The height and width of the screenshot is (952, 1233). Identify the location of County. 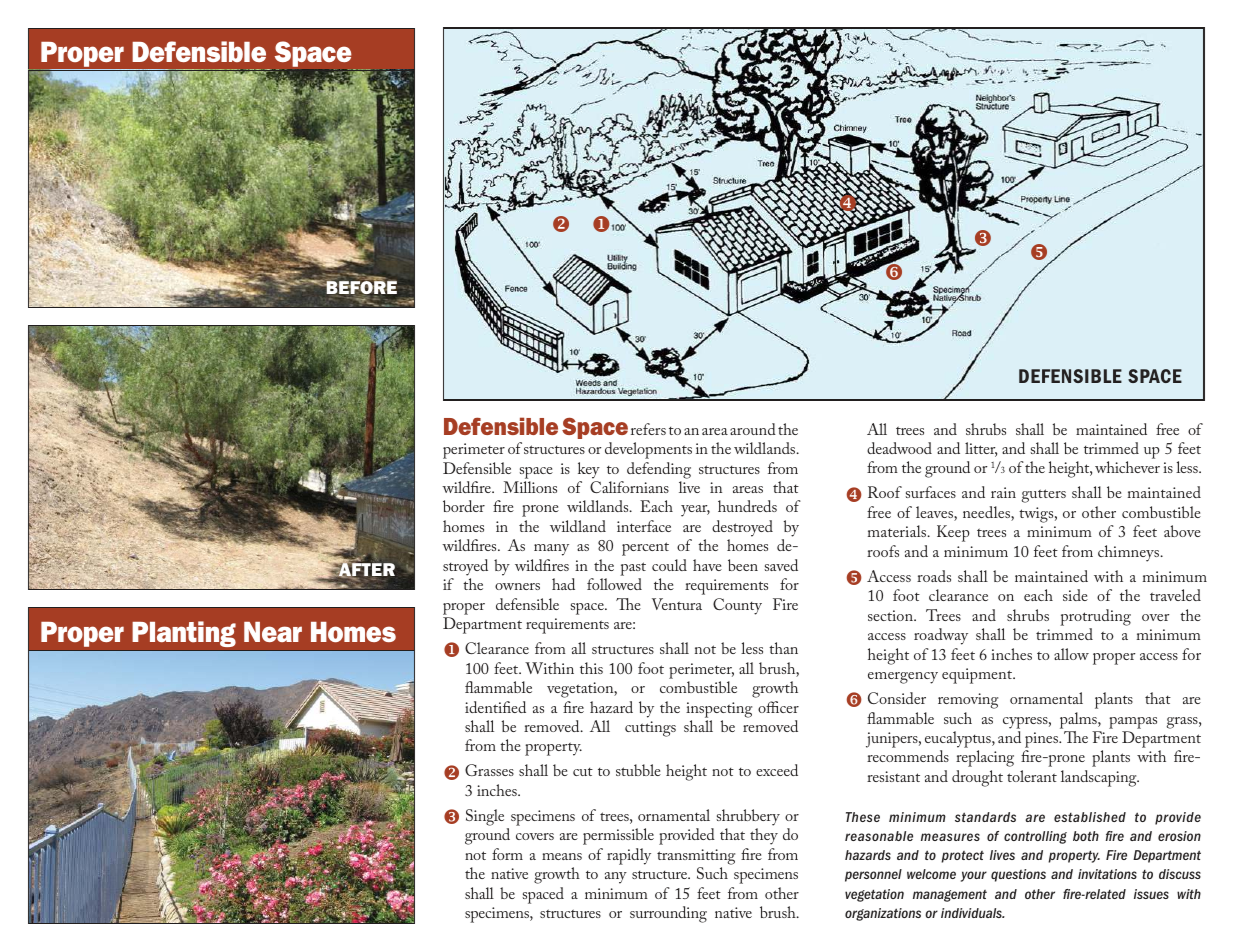
(737, 606).
